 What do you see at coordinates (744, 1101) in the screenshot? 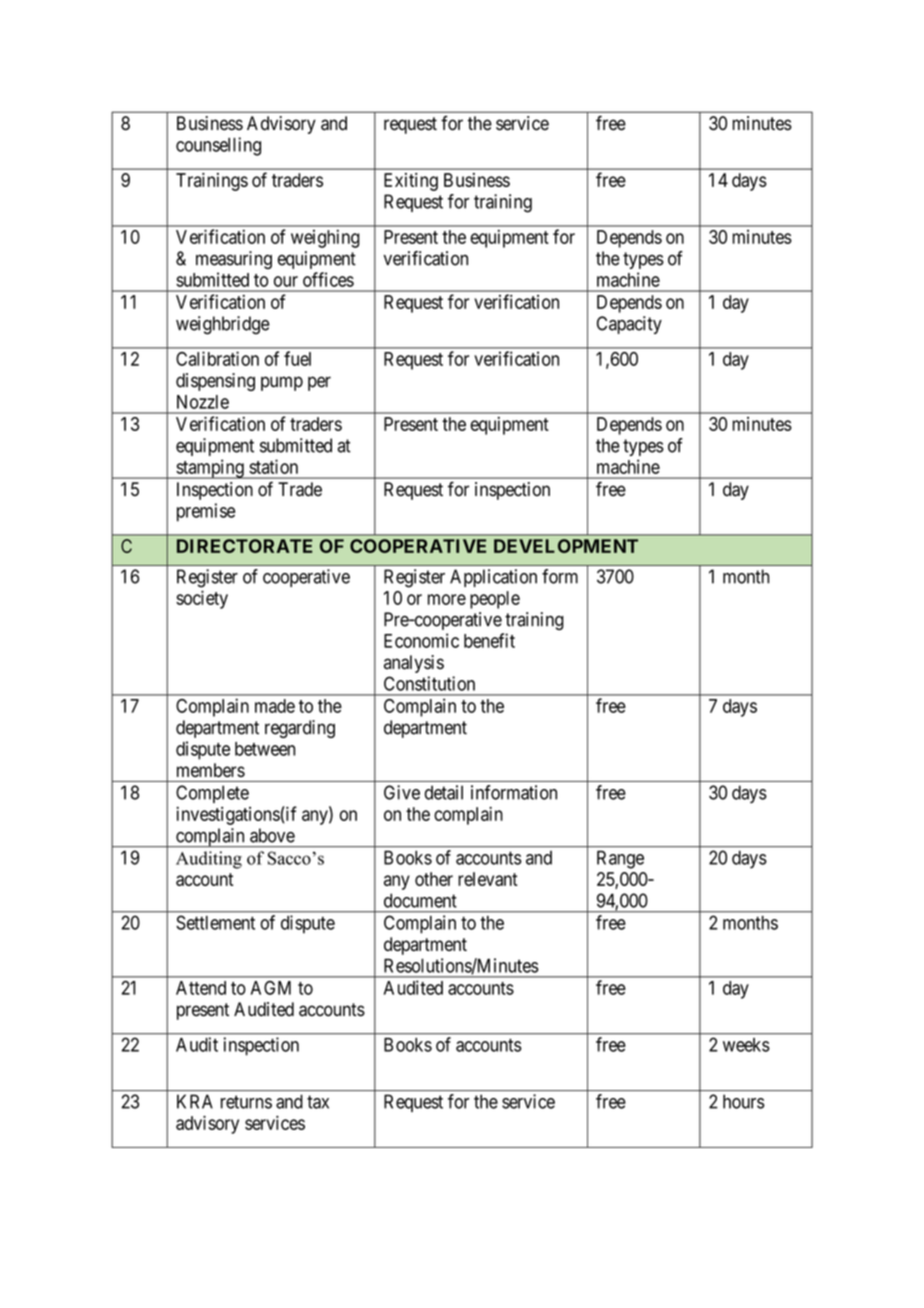
I see `hours` at bounding box center [744, 1101].
